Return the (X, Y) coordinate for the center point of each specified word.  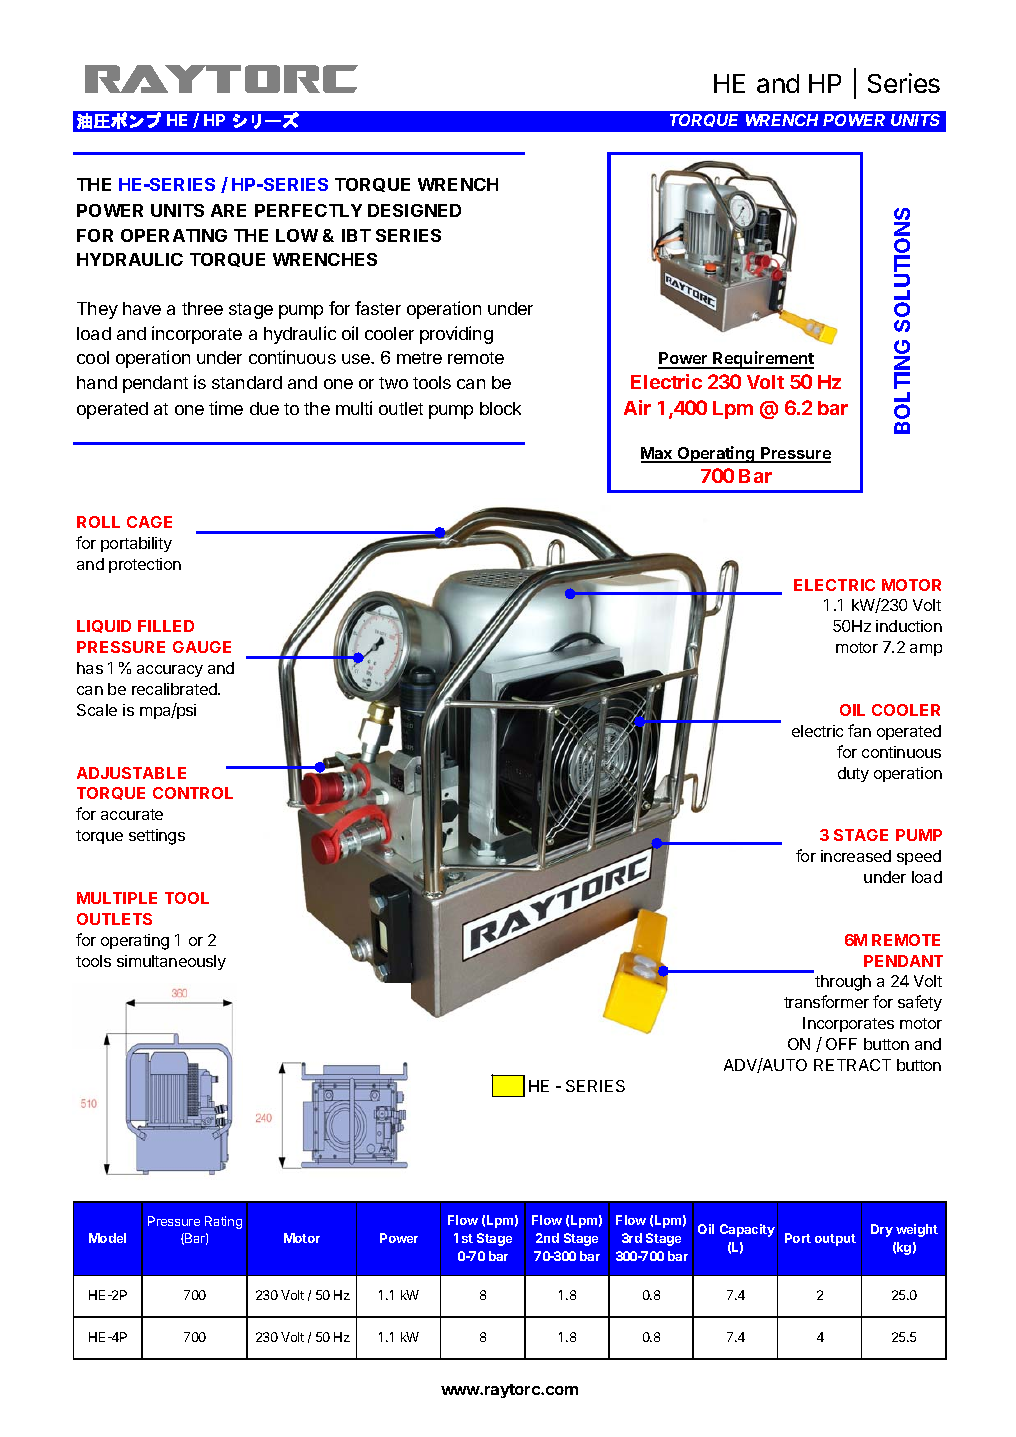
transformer (826, 1001)
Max (658, 454)
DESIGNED (414, 210)
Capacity (747, 1230)
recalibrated (175, 689)
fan (859, 730)
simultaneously (171, 962)
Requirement (762, 360)
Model (107, 1238)
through (843, 983)
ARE (228, 210)
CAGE (149, 522)
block (500, 408)
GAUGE (202, 647)
